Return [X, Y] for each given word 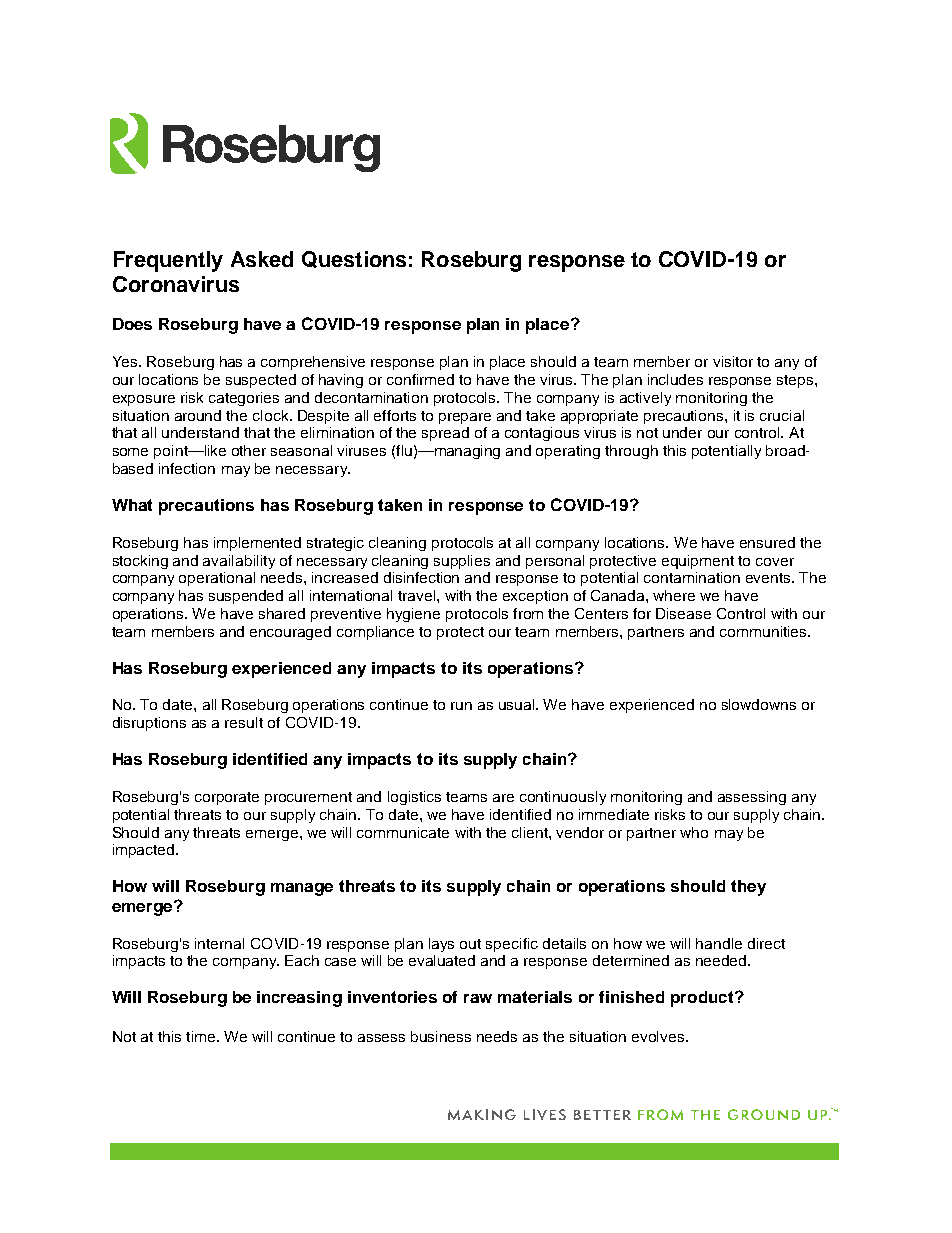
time [202, 1036]
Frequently [168, 261]
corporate [227, 798]
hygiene [413, 615]
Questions [354, 259]
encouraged [290, 633]
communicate [403, 832]
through [631, 452]
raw [478, 998]
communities [764, 631]
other [249, 450]
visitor [733, 361]
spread [445, 434]
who [694, 832]
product [703, 999]
